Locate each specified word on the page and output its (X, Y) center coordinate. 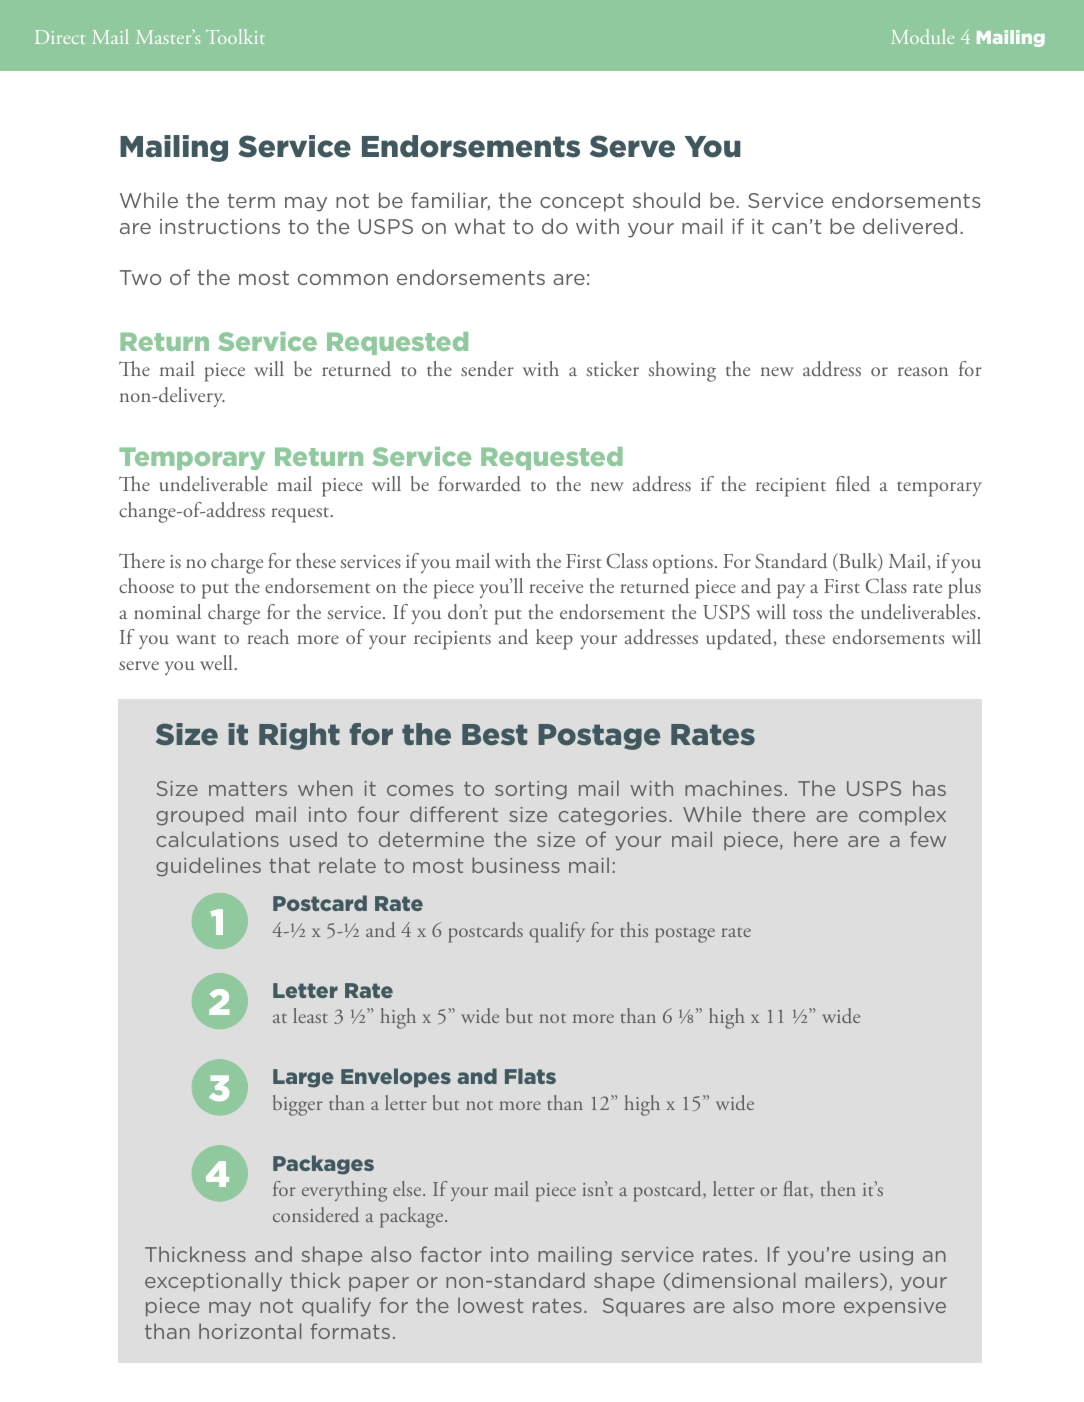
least (310, 1015)
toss (807, 614)
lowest (490, 1305)
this (634, 929)
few (928, 839)
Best (494, 735)
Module (922, 36)
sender (487, 369)
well (217, 662)
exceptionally (213, 1282)
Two (141, 277)
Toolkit (235, 36)
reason (923, 371)
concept (582, 203)
